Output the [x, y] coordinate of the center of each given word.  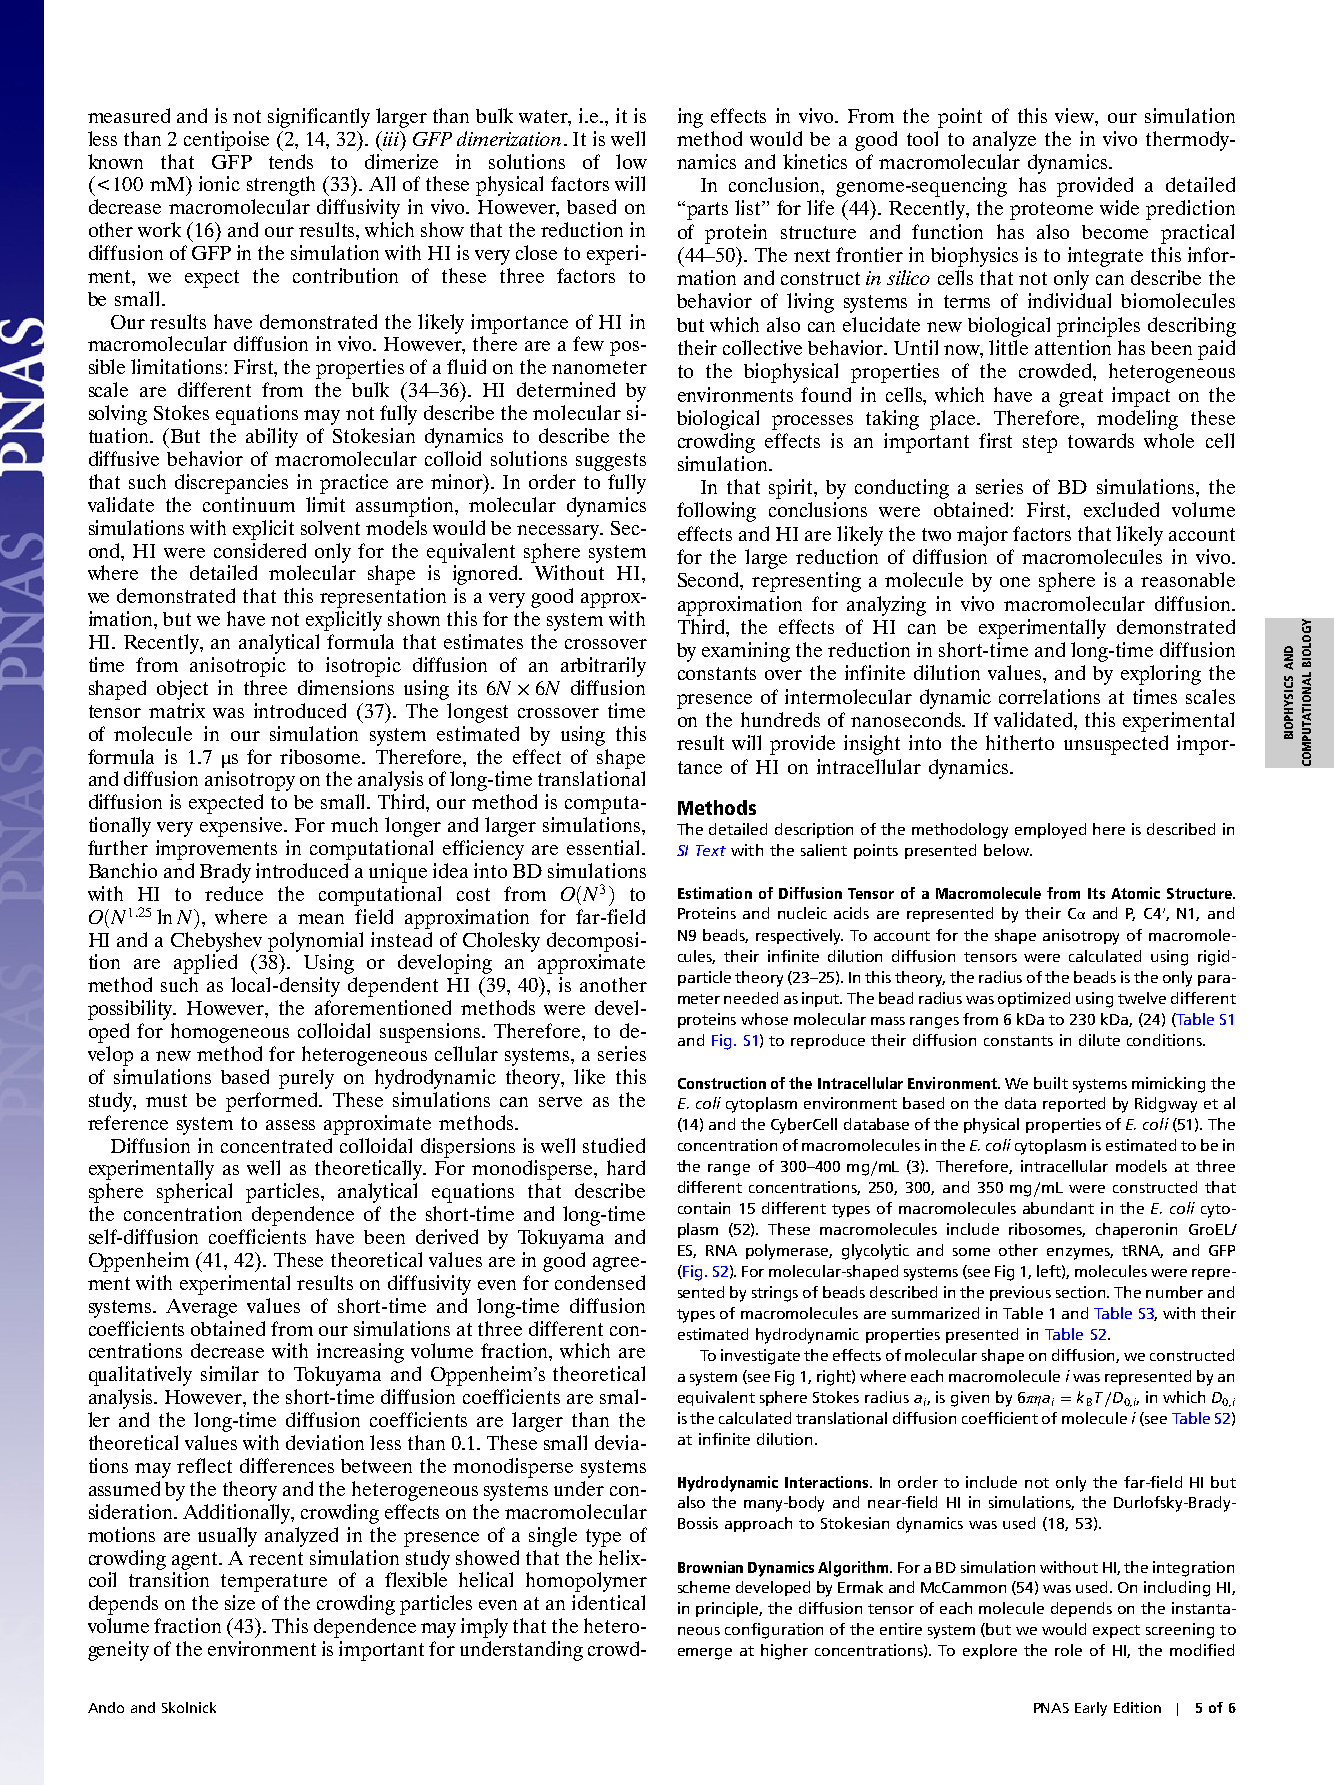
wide [1119, 207]
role [1068, 1650]
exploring [1161, 675]
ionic [219, 183]
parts [706, 210]
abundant [1058, 1208]
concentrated [276, 1145]
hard [626, 1167]
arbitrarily [603, 667]
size [240, 1602]
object [182, 690]
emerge [705, 1654]
